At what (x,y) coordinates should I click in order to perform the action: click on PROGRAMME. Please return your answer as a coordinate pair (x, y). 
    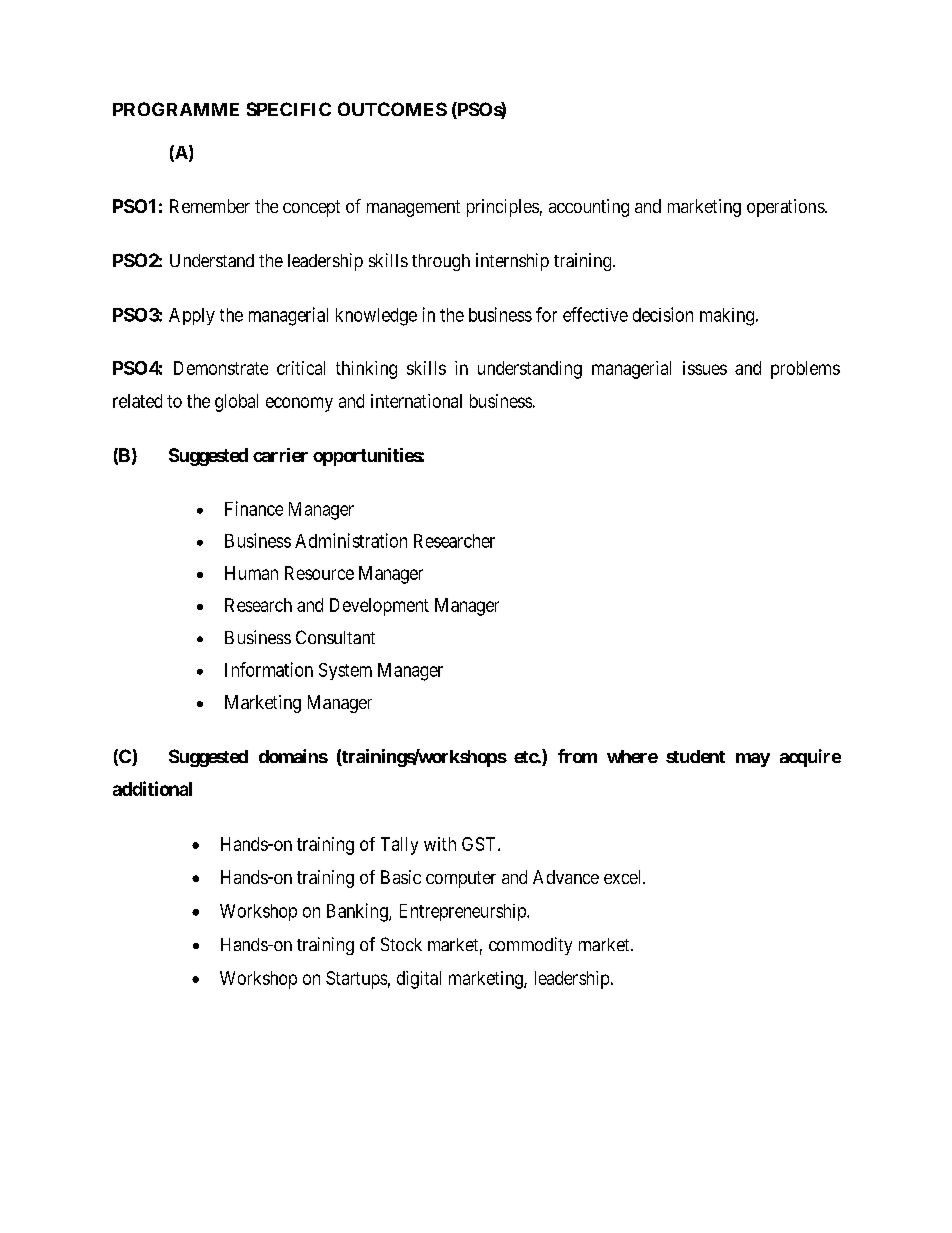
    Looking at the image, I should click on (176, 109).
